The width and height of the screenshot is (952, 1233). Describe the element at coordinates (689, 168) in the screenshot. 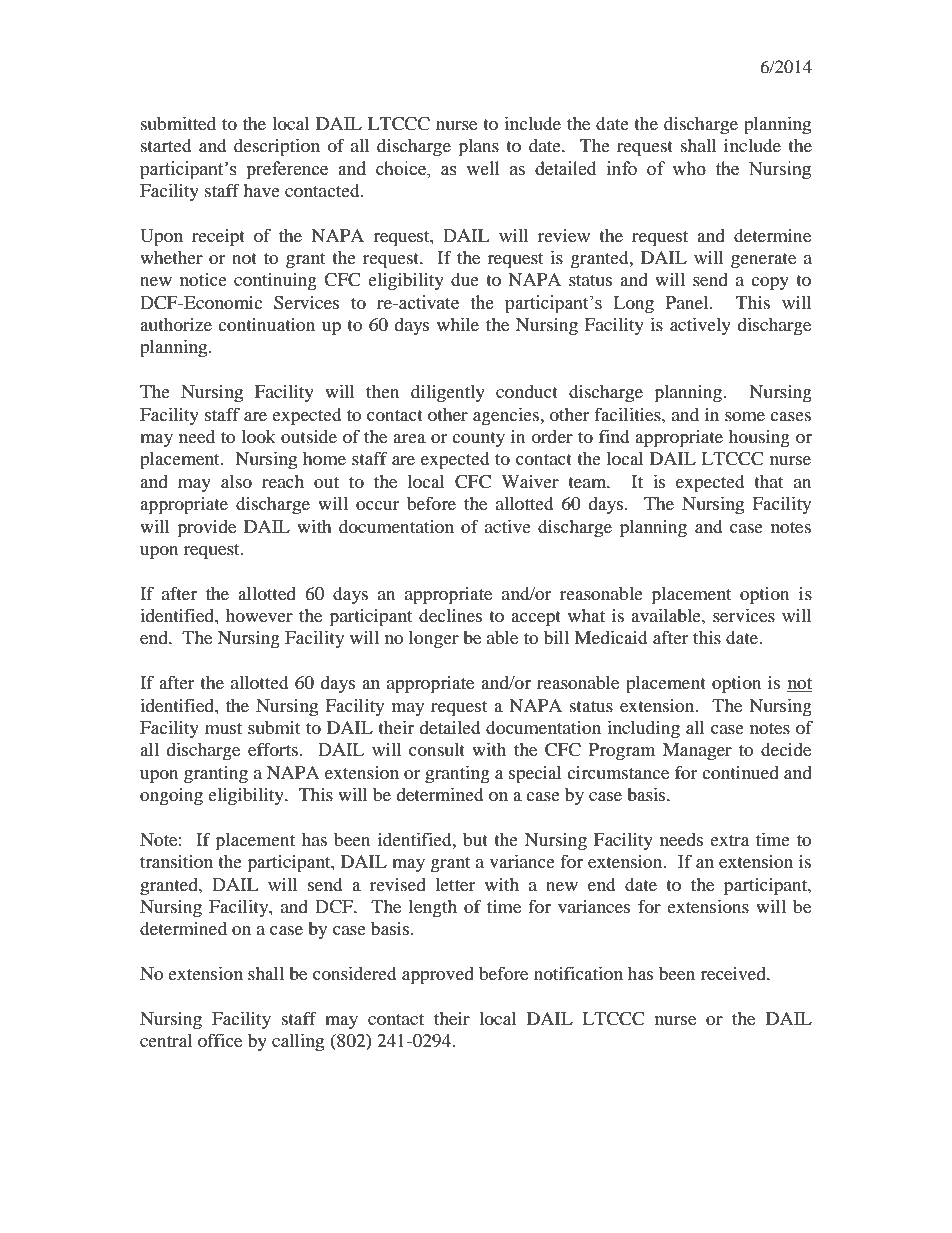

I see `who` at that location.
